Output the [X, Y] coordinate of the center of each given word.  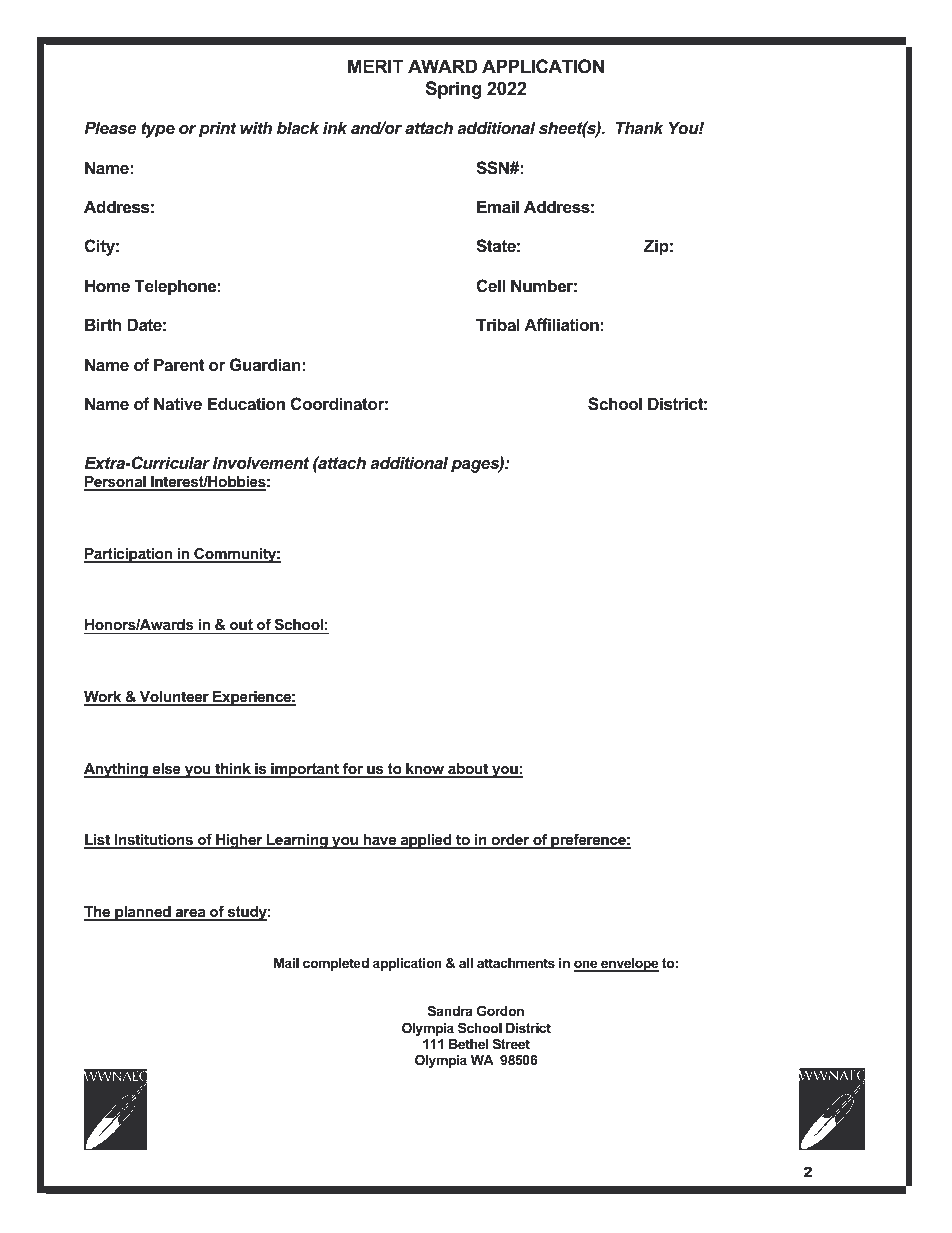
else [166, 770]
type [158, 130]
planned [143, 913]
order [510, 841]
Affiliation [561, 324]
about [468, 770]
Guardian [265, 364]
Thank [640, 127]
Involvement [261, 462]
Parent [179, 364]
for [353, 769]
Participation [129, 555]
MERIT [376, 66]
